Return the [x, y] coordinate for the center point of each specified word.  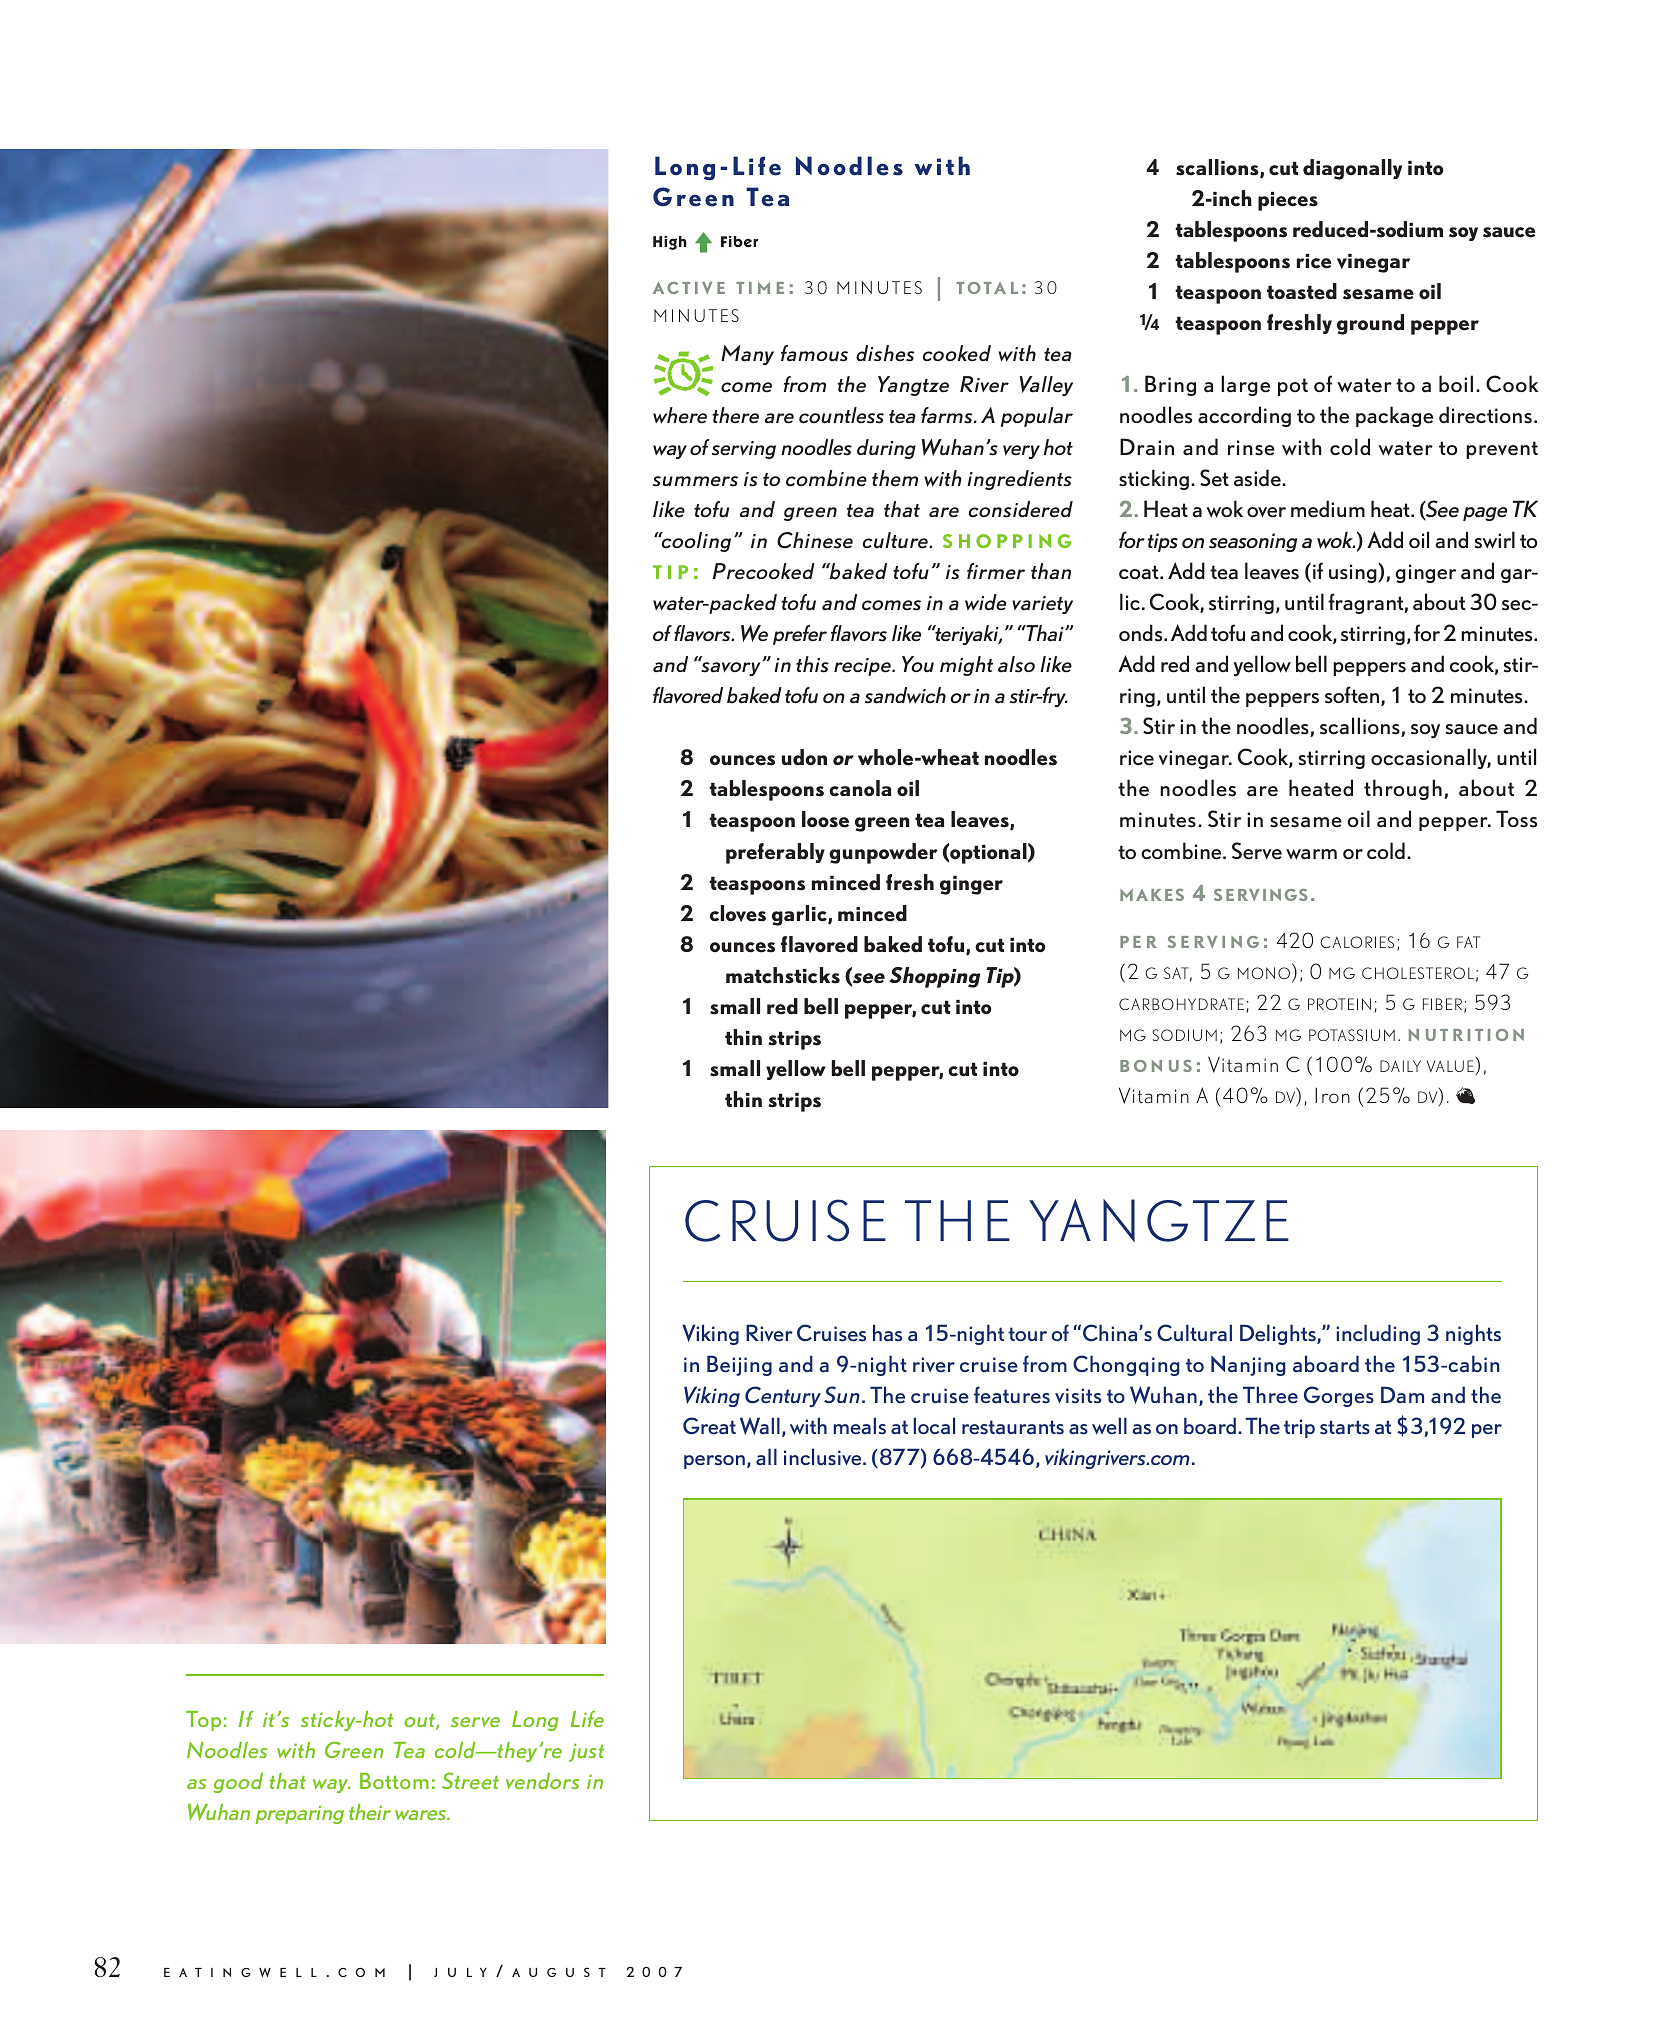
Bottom [394, 1781]
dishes [885, 353]
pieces [1288, 201]
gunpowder [883, 853]
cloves [738, 913]
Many [747, 355]
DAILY [1400, 1066]
